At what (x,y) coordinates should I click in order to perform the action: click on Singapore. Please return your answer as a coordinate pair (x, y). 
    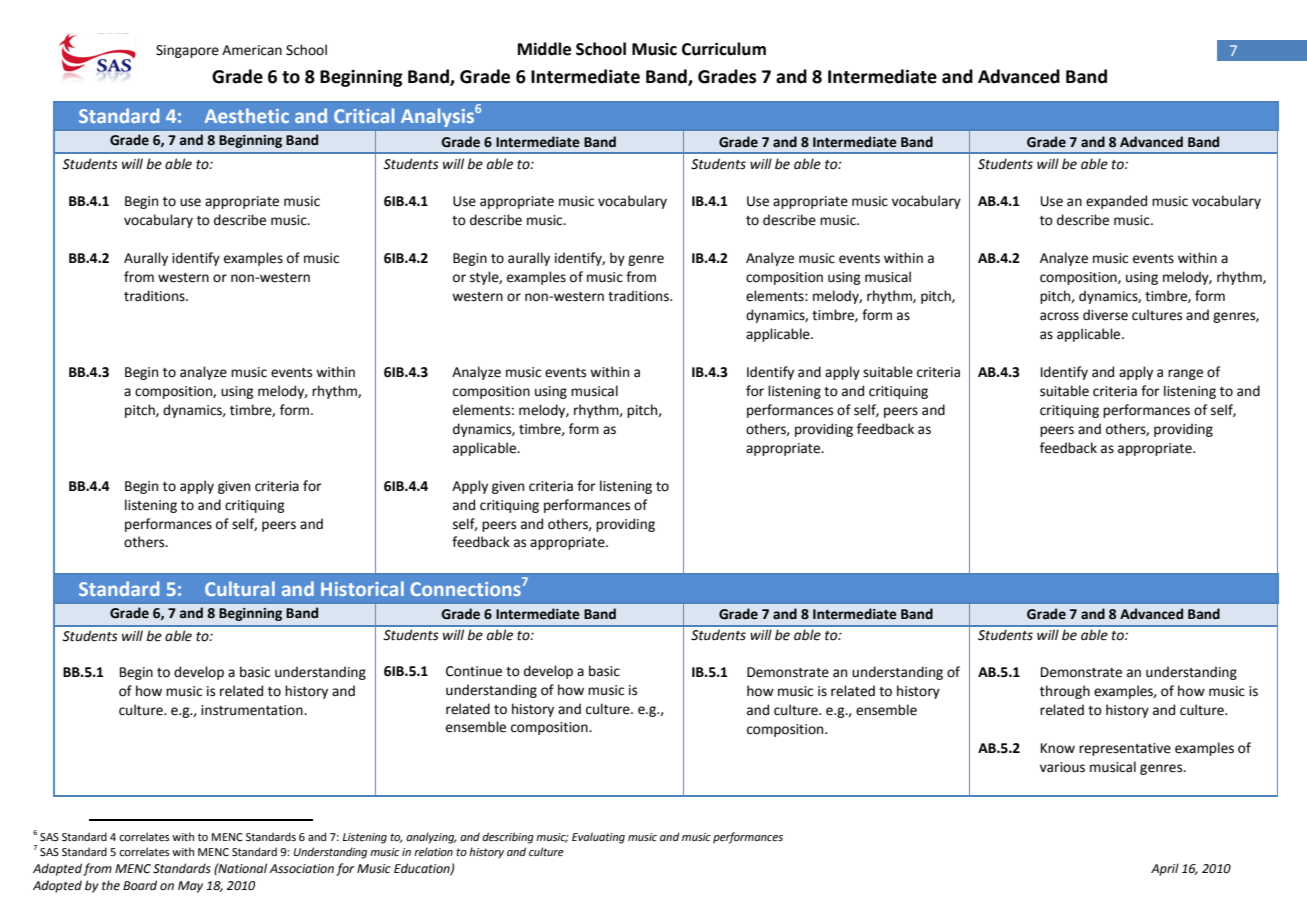
    Looking at the image, I should click on (187, 51).
